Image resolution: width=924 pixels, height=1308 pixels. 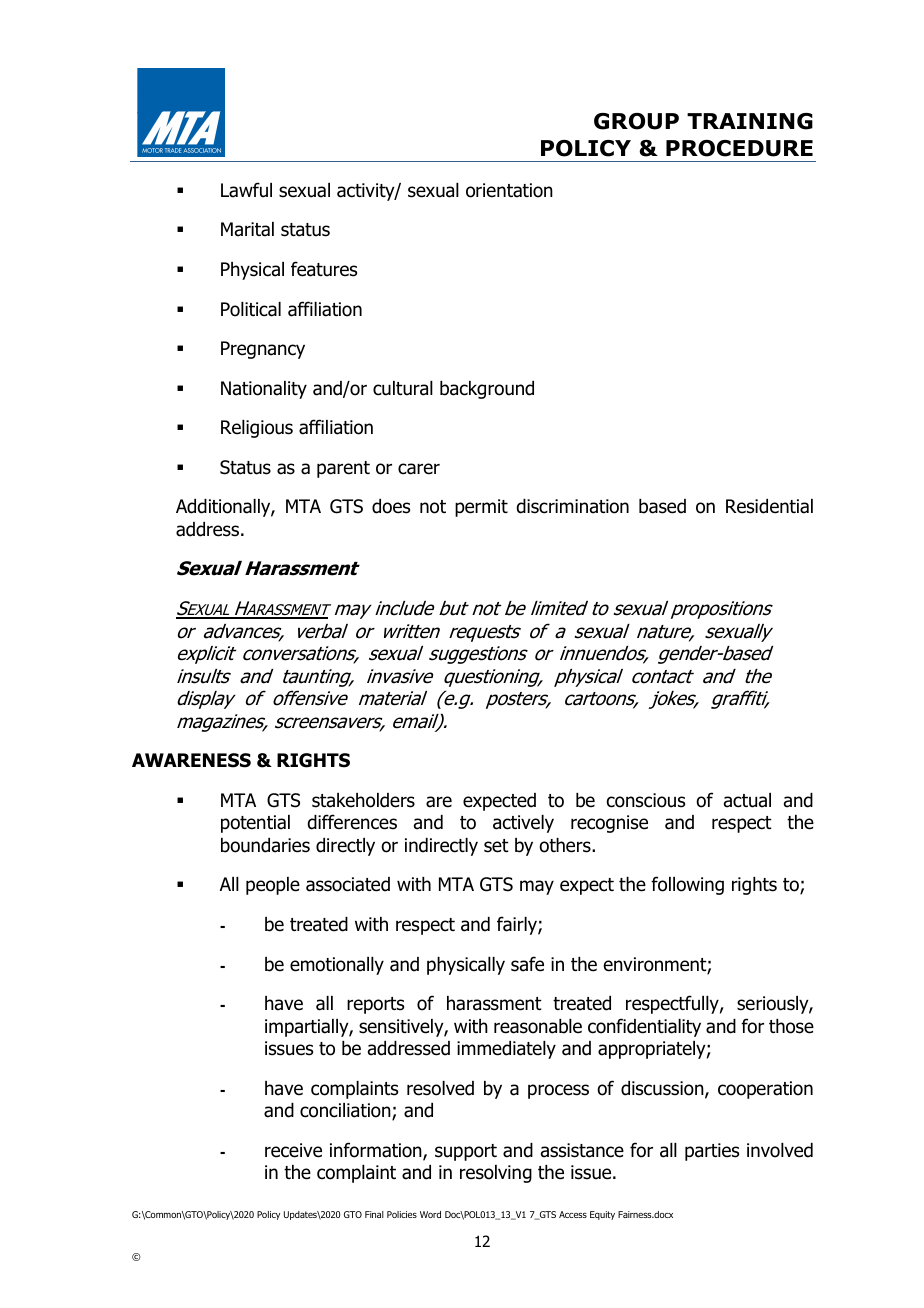 I want to click on permit, so click(x=481, y=508).
